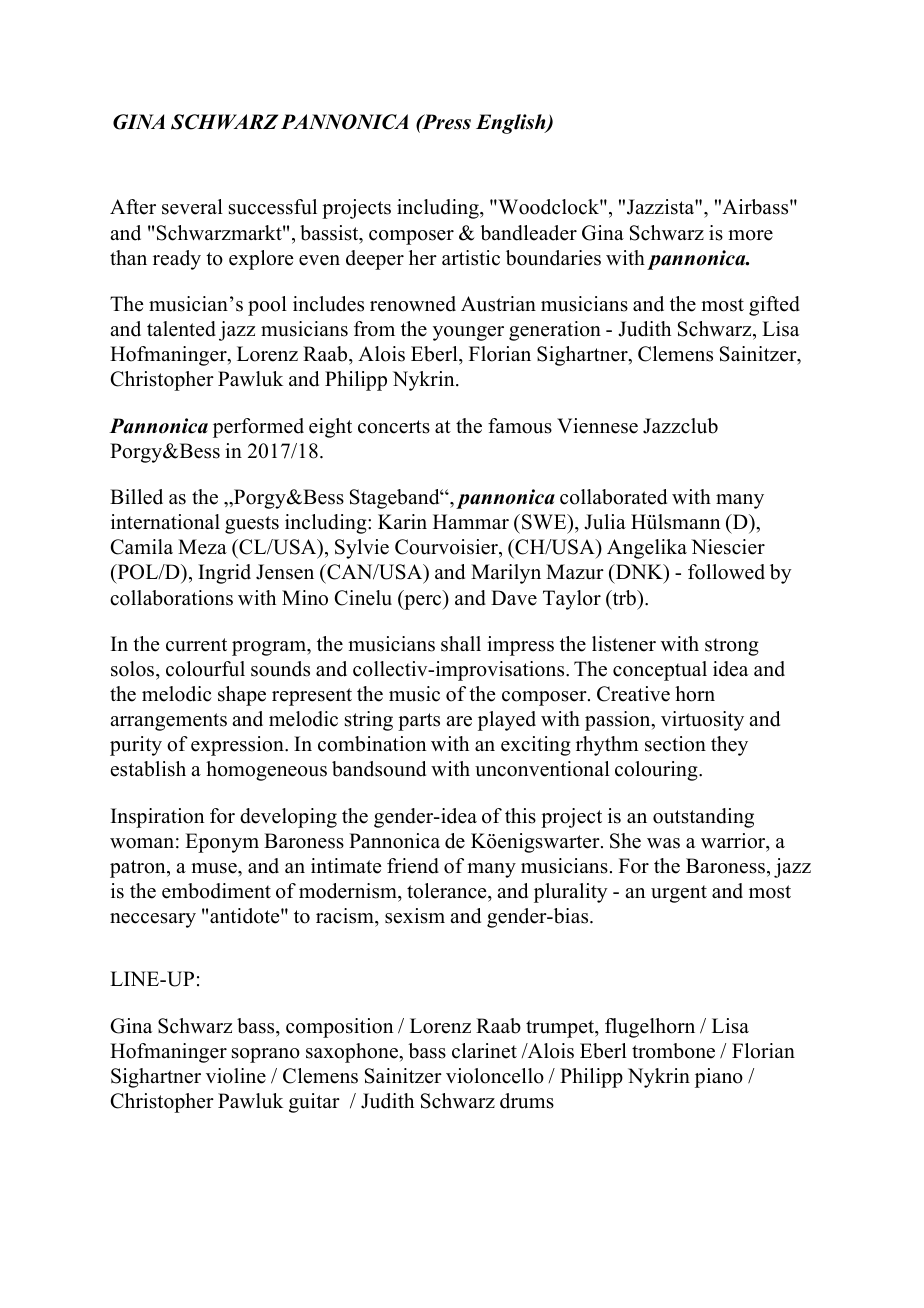 This screenshot has height=1308, width=924. What do you see at coordinates (192, 207) in the screenshot?
I see `several` at bounding box center [192, 207].
